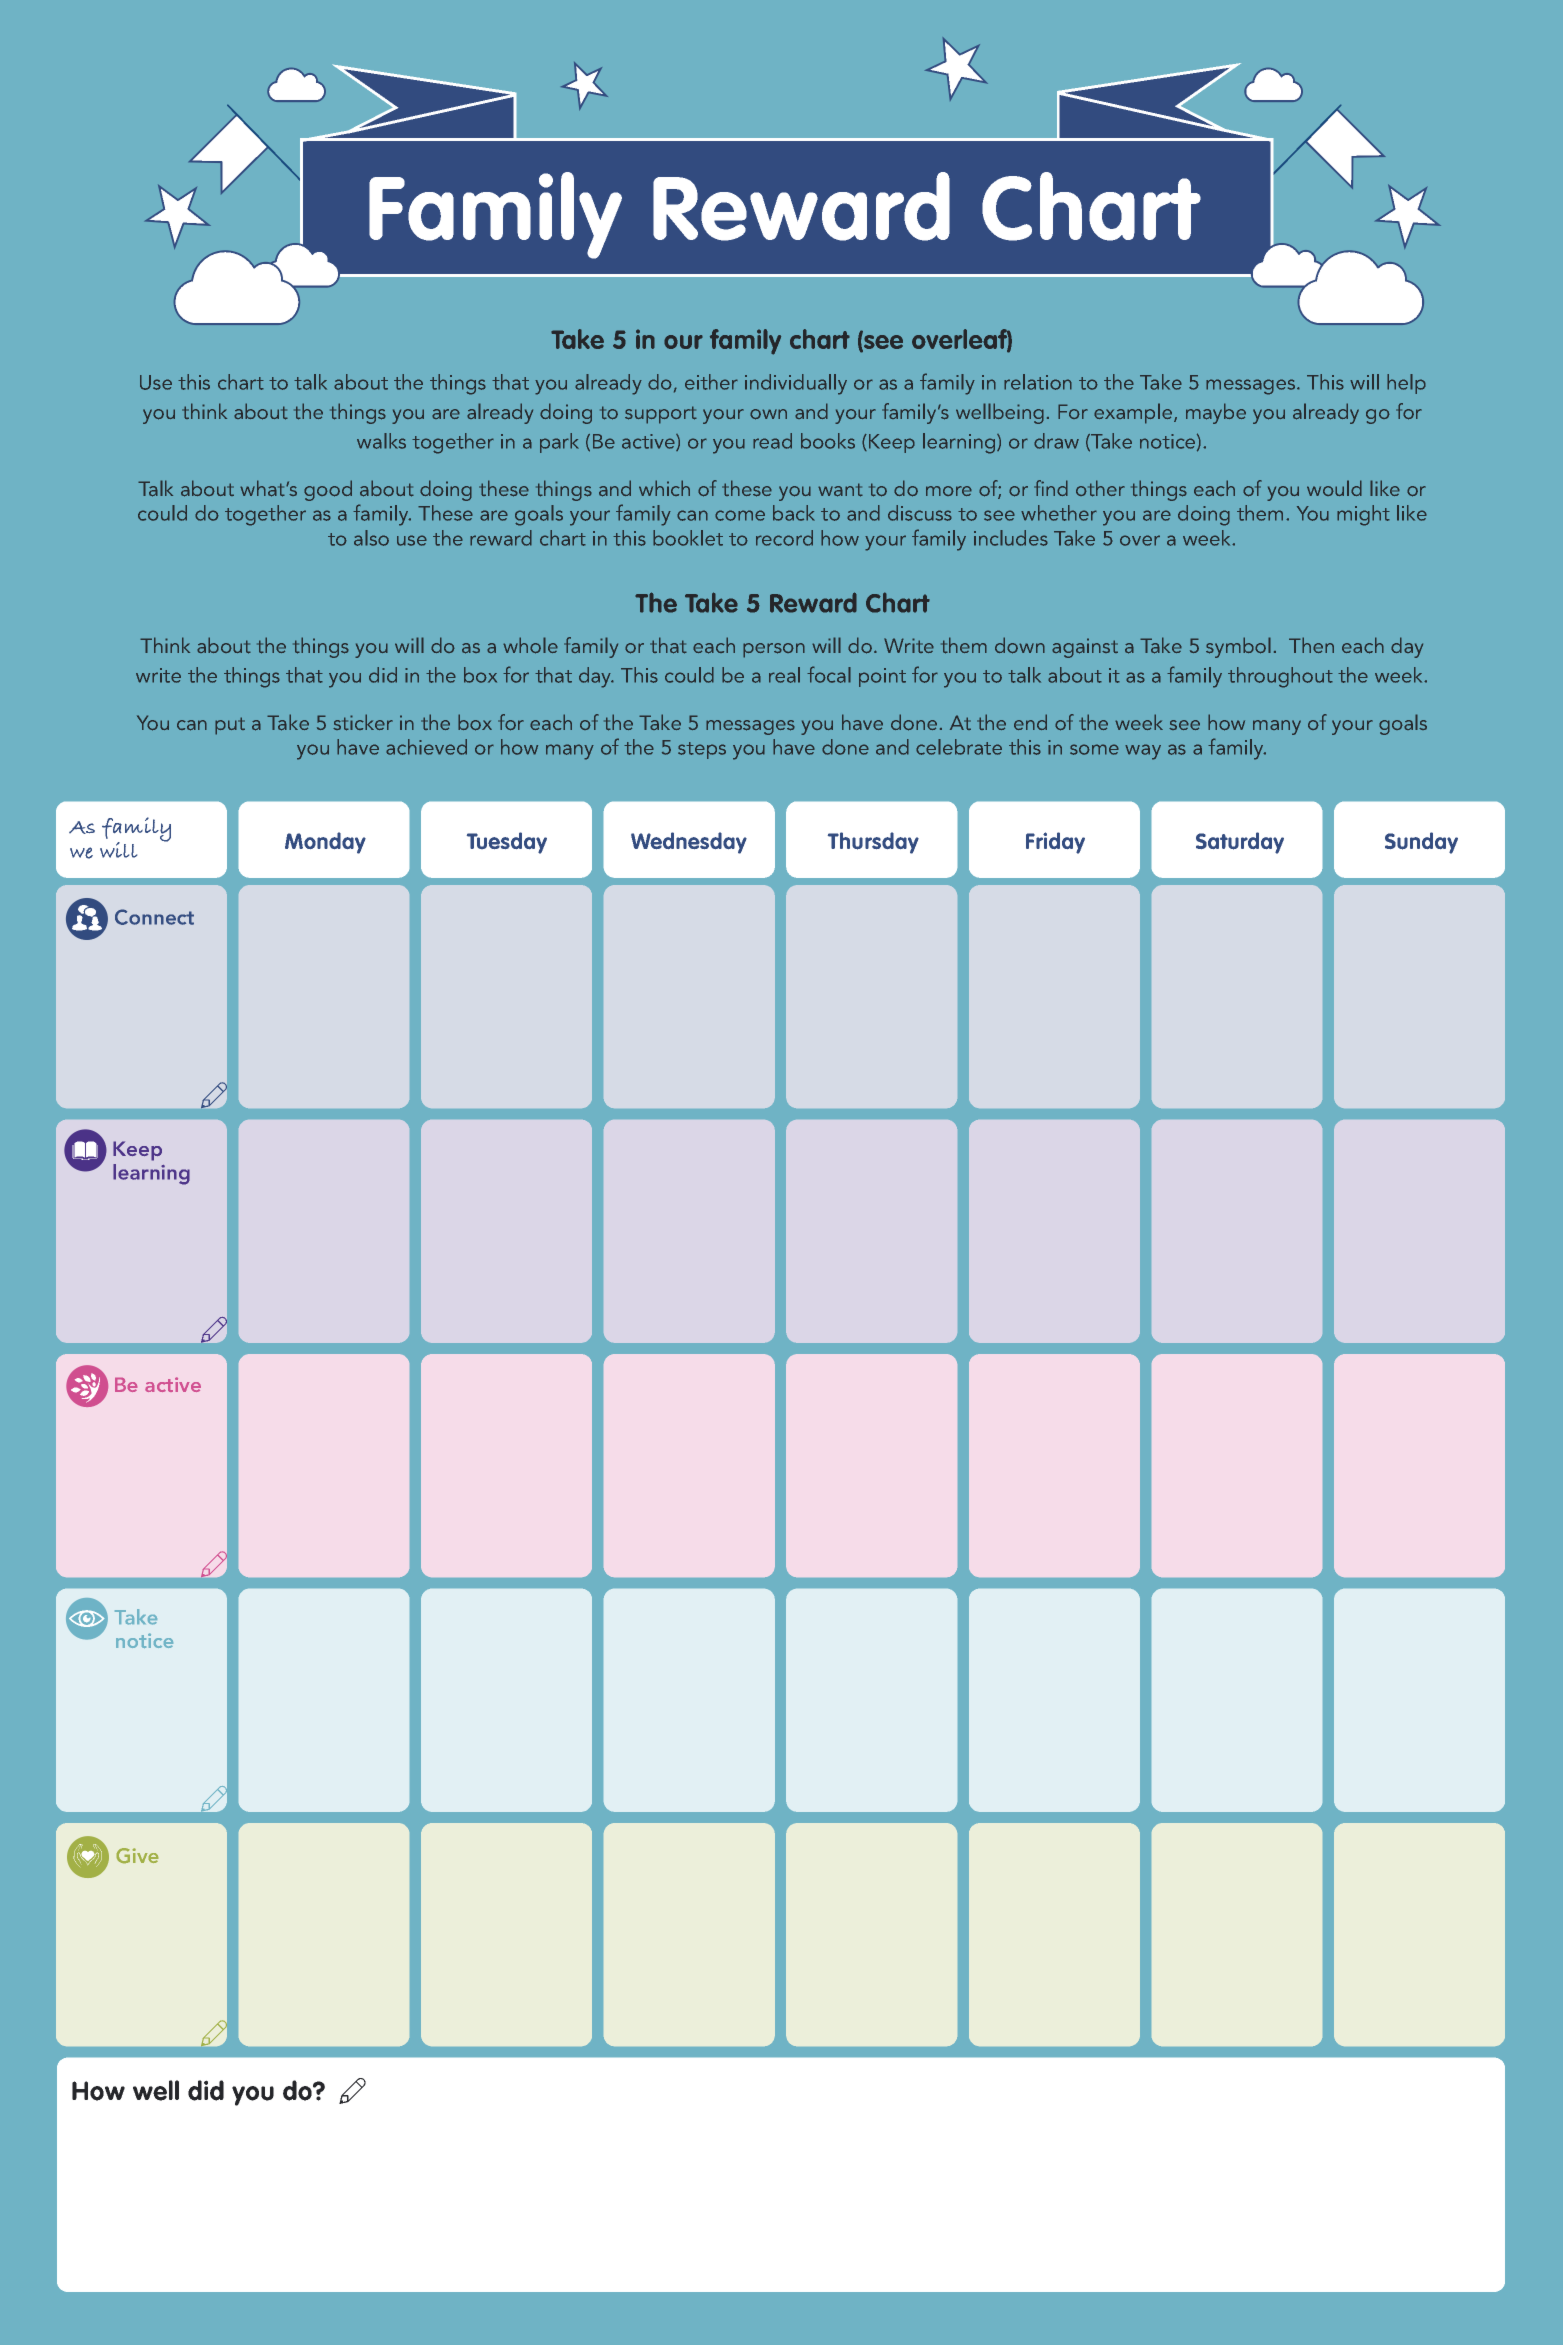 The height and width of the screenshot is (2345, 1563). I want to click on maybe, so click(1216, 413).
